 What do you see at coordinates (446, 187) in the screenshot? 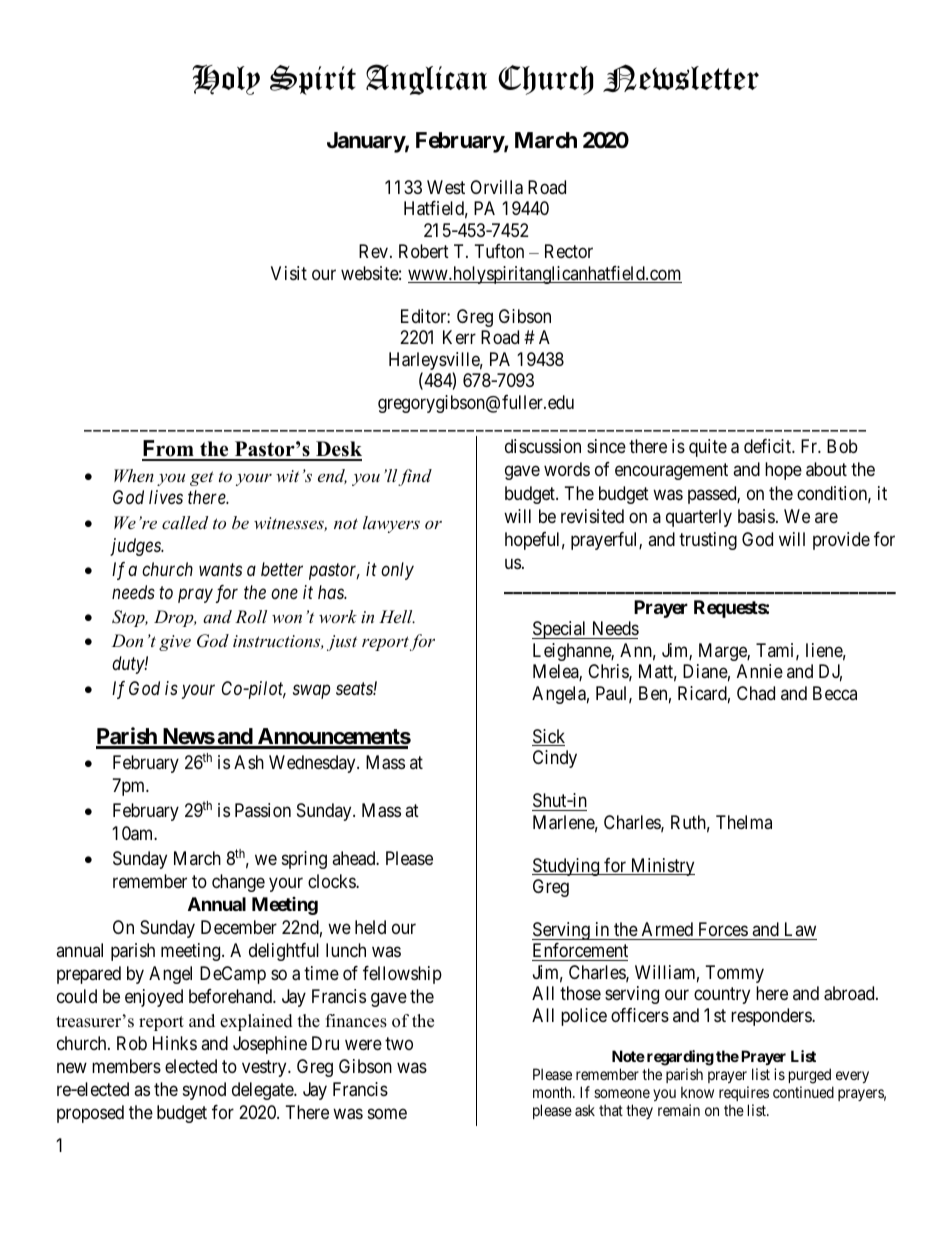
I see `West` at bounding box center [446, 187].
